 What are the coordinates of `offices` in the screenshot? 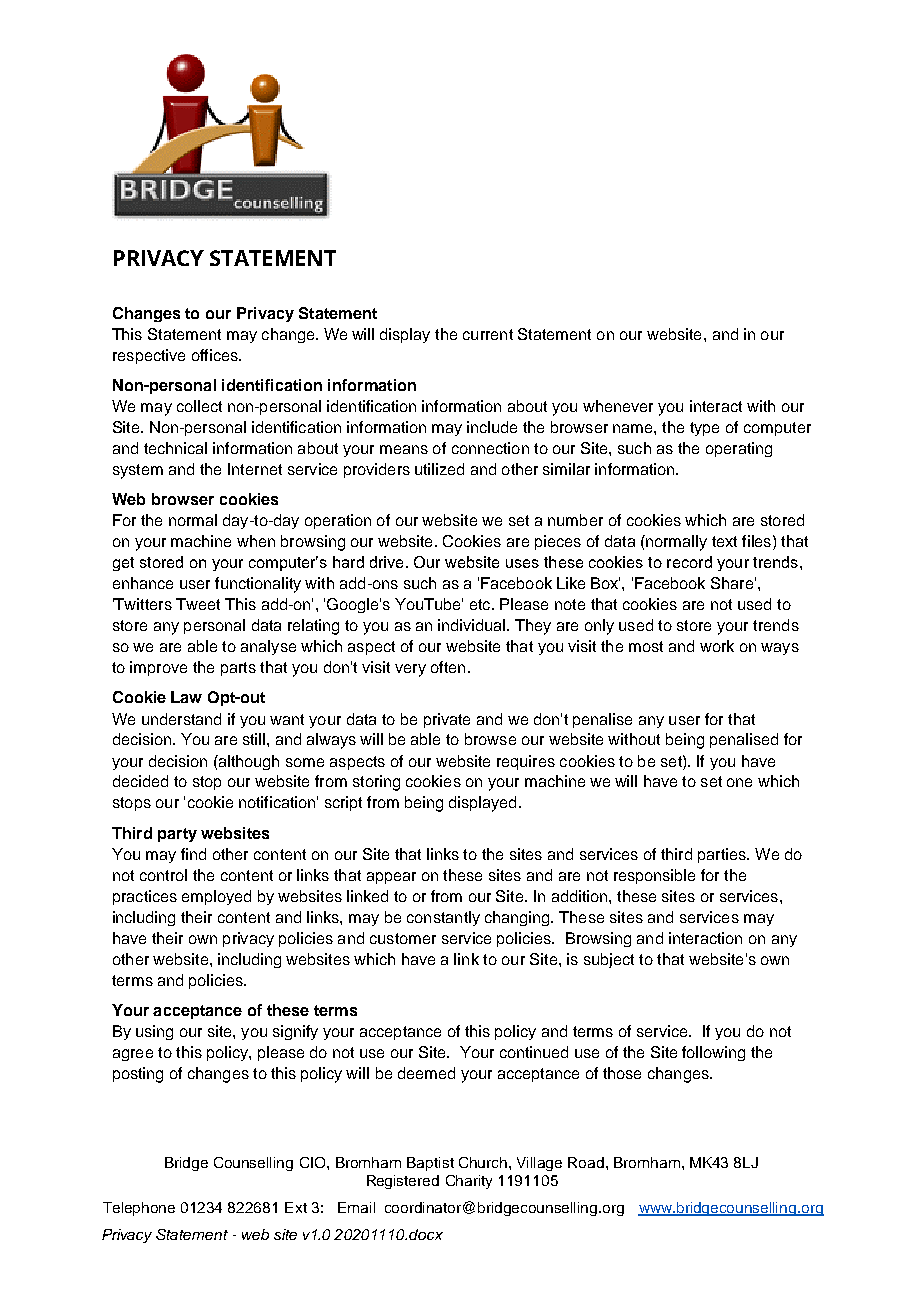 It's located at (216, 355).
